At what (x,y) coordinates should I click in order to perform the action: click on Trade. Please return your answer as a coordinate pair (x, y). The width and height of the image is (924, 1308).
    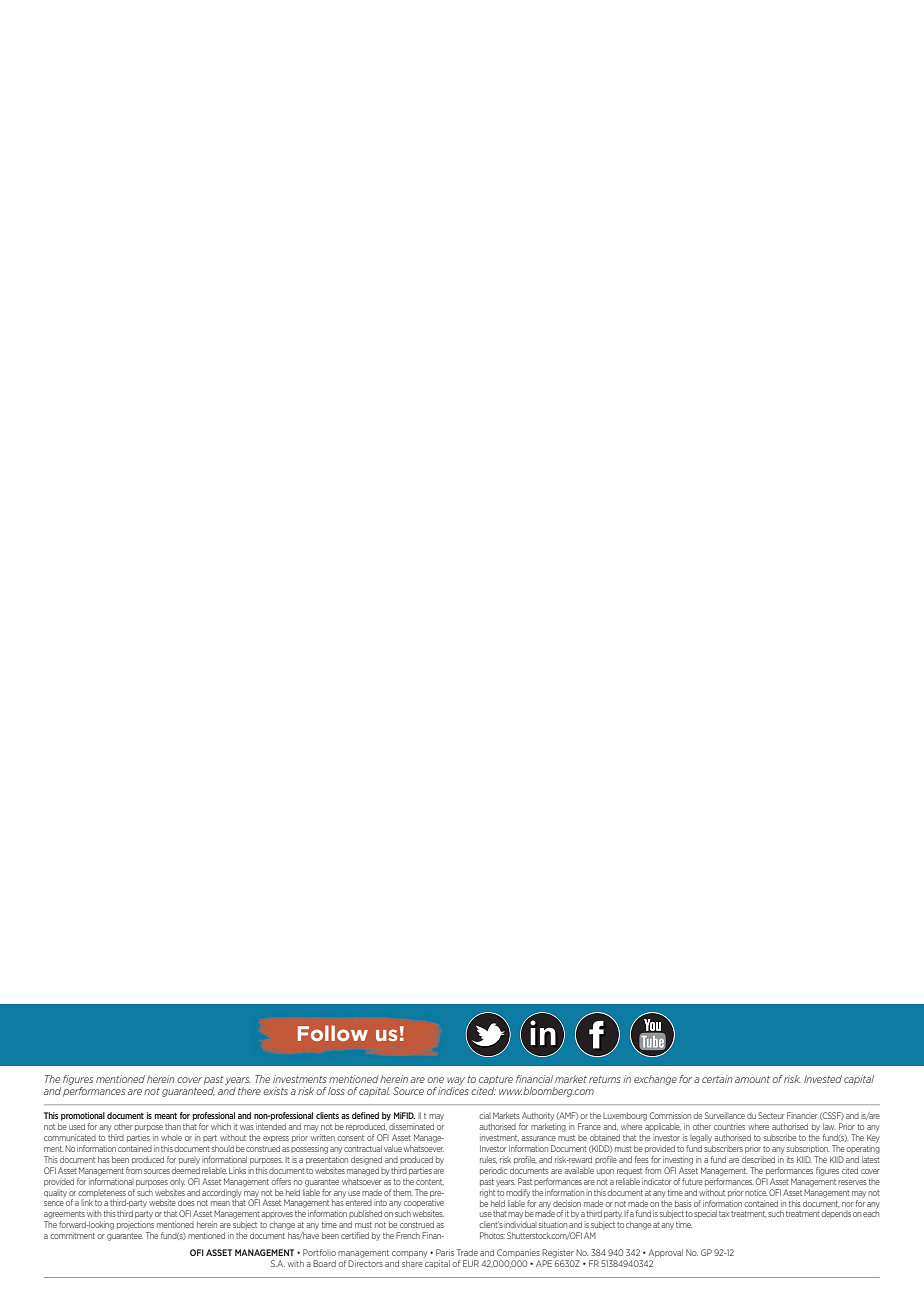
    Looking at the image, I should click on (467, 1252).
